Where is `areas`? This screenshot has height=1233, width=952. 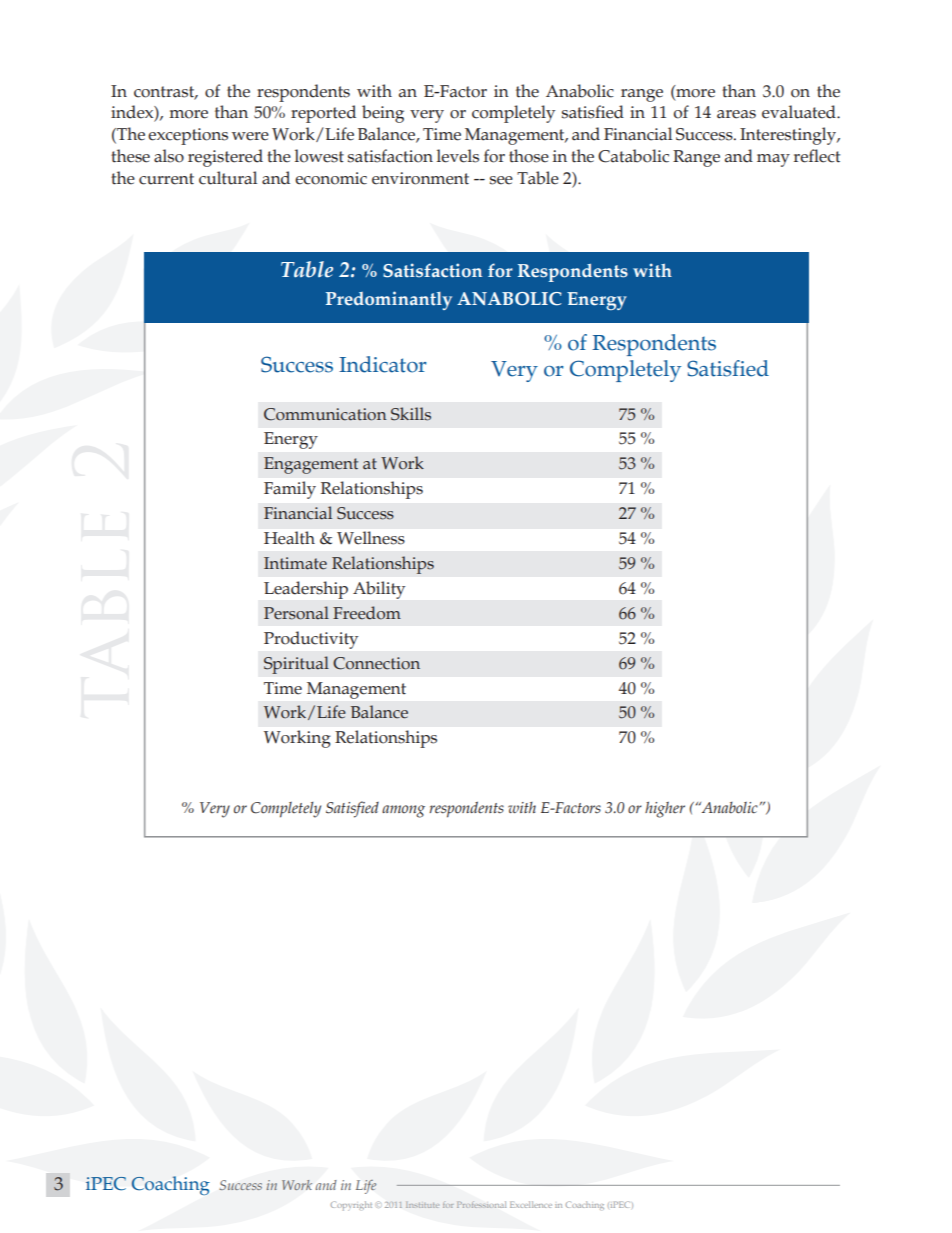 areas is located at coordinates (736, 114).
